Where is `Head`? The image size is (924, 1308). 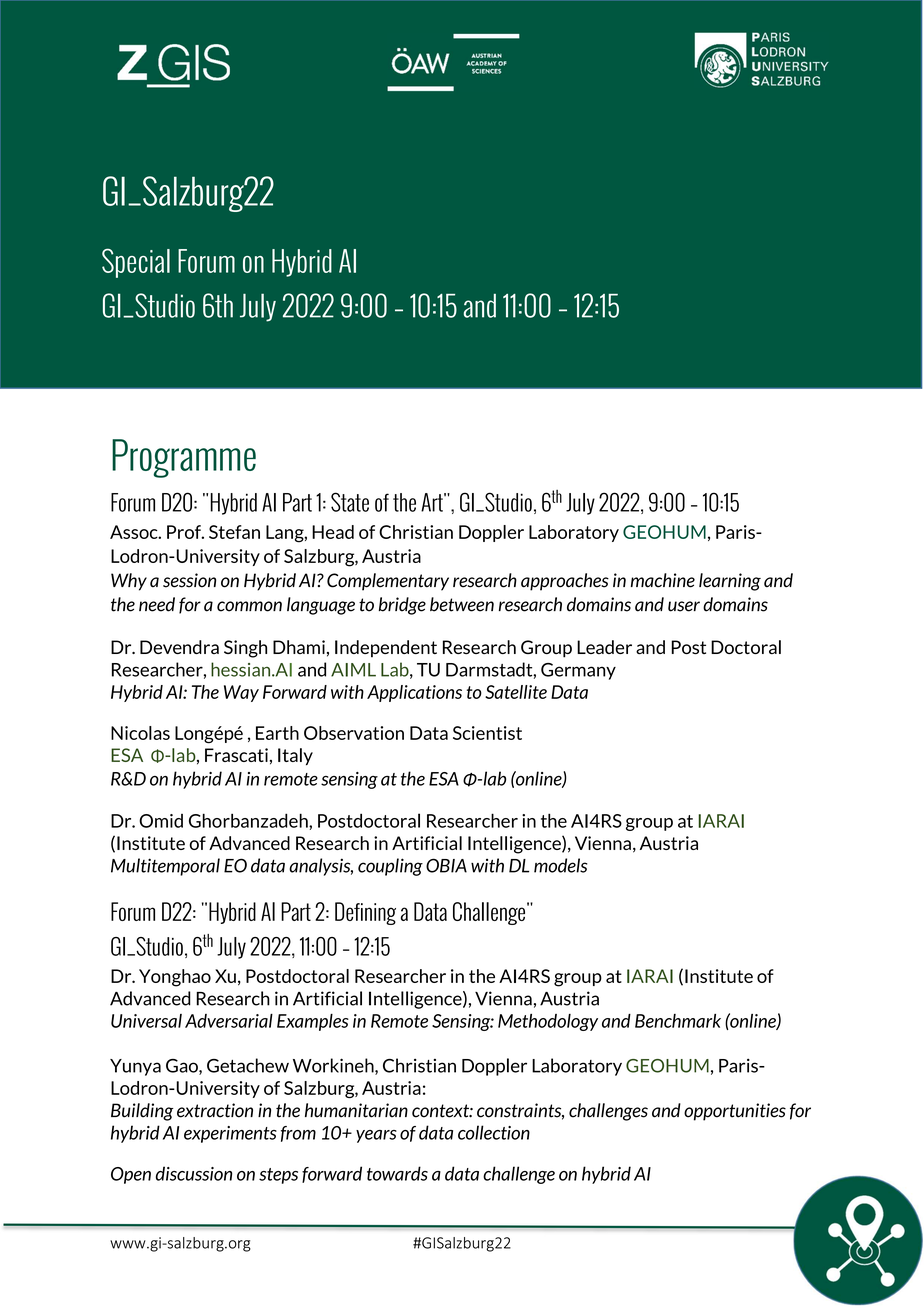 Head is located at coordinates (333, 532).
